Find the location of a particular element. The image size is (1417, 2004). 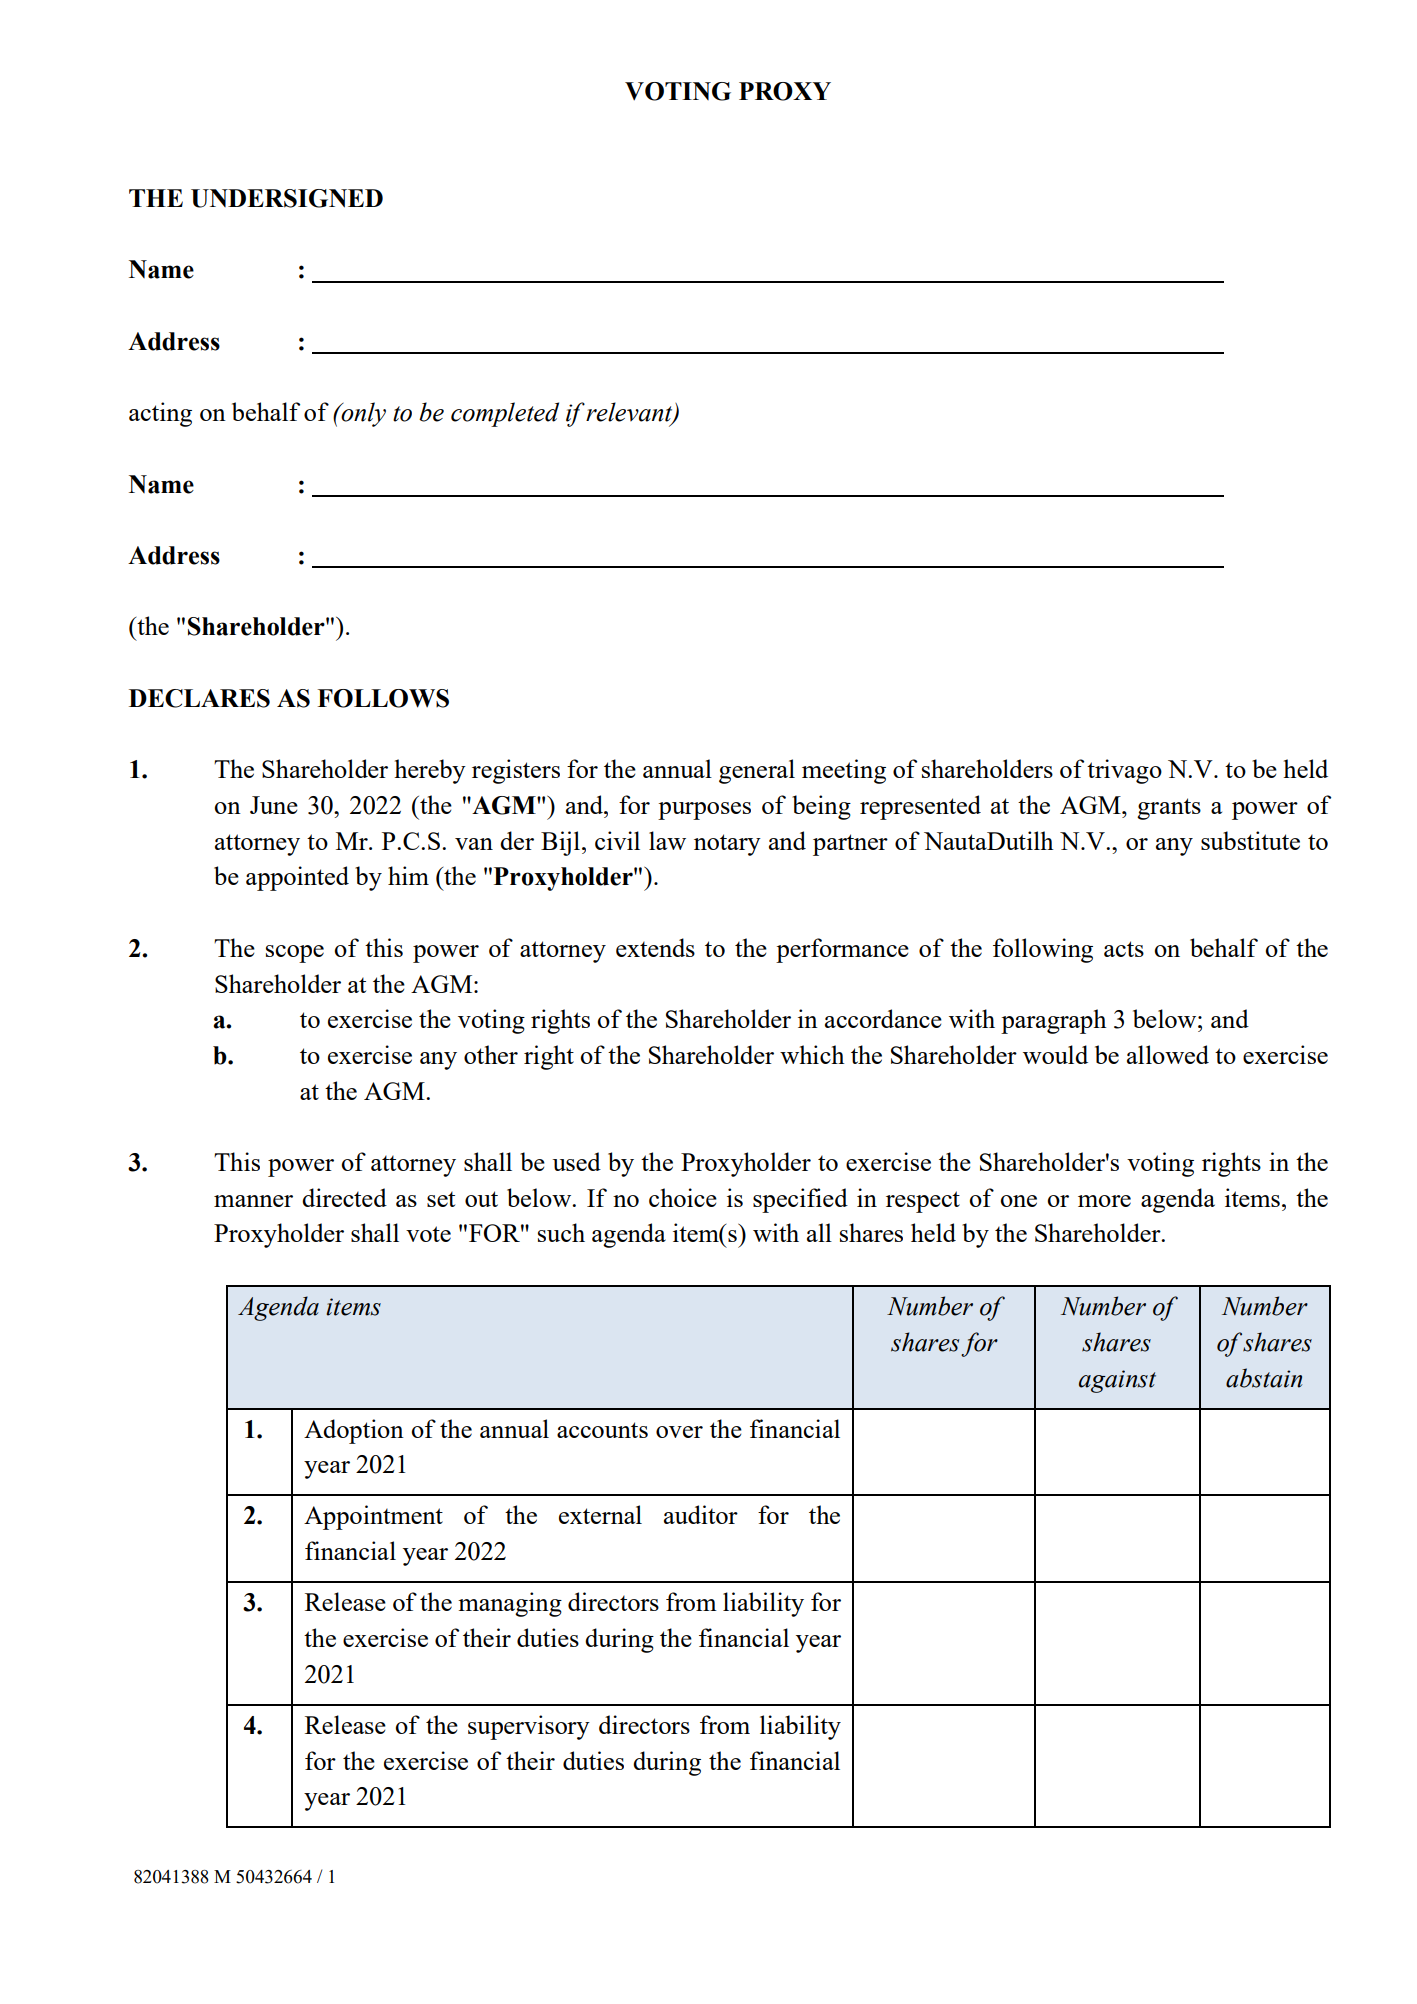

grants is located at coordinates (1169, 809).
